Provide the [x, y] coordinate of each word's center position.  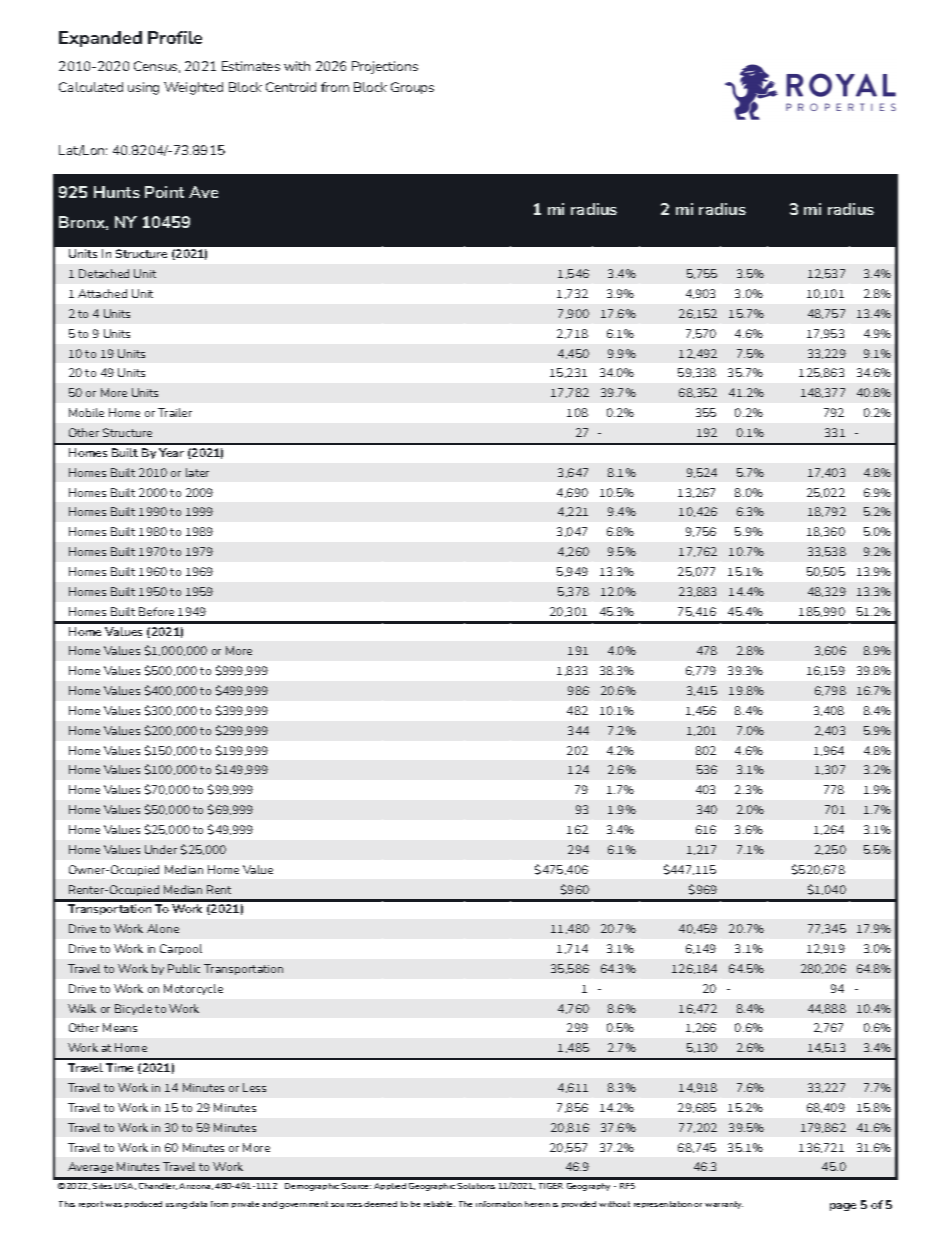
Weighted [193, 88]
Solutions [476, 1186]
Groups [412, 88]
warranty [724, 1205]
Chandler [158, 1186]
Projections [385, 67]
